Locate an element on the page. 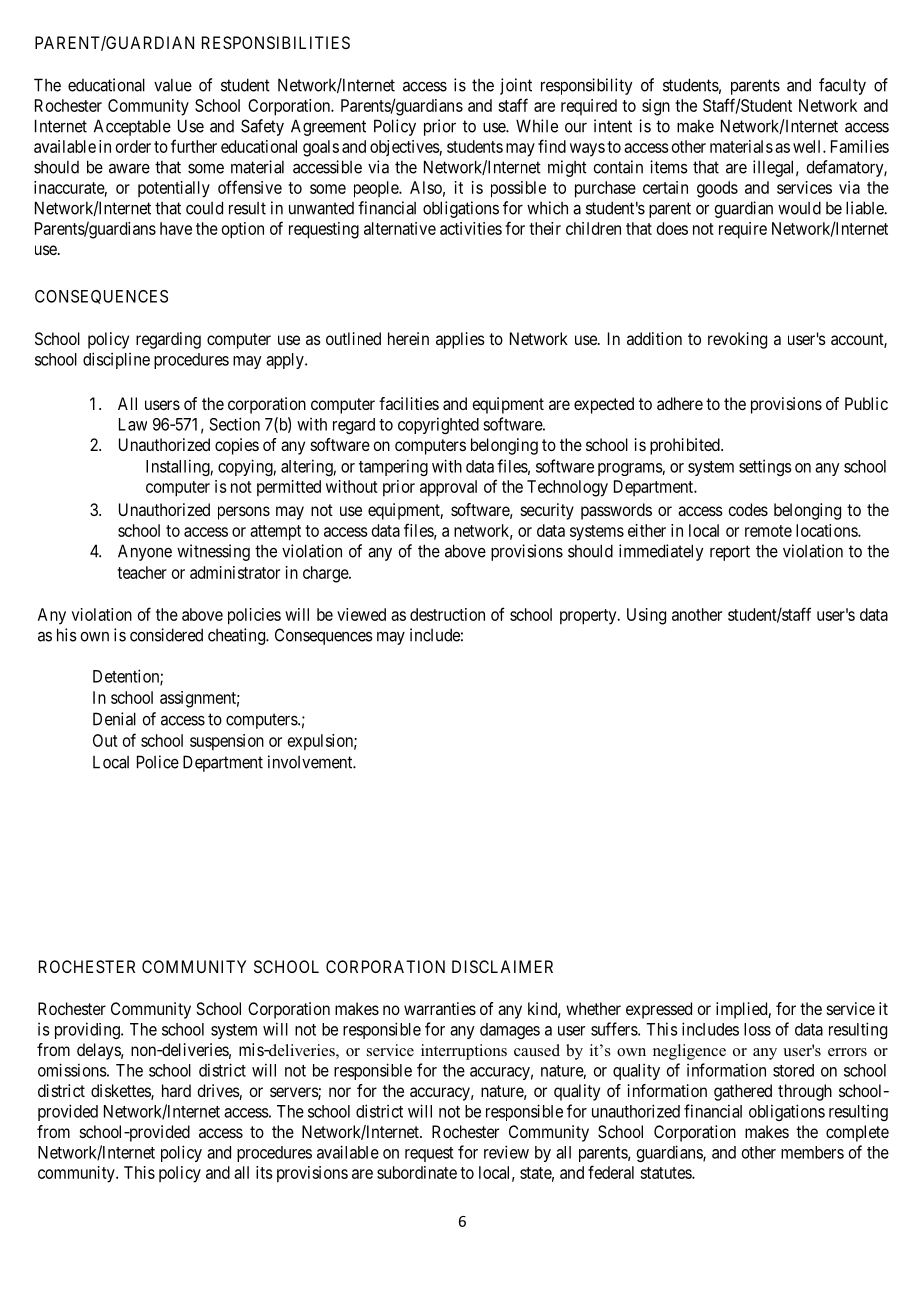 The width and height of the document is (924, 1308). DISCLAIMER is located at coordinates (502, 966).
